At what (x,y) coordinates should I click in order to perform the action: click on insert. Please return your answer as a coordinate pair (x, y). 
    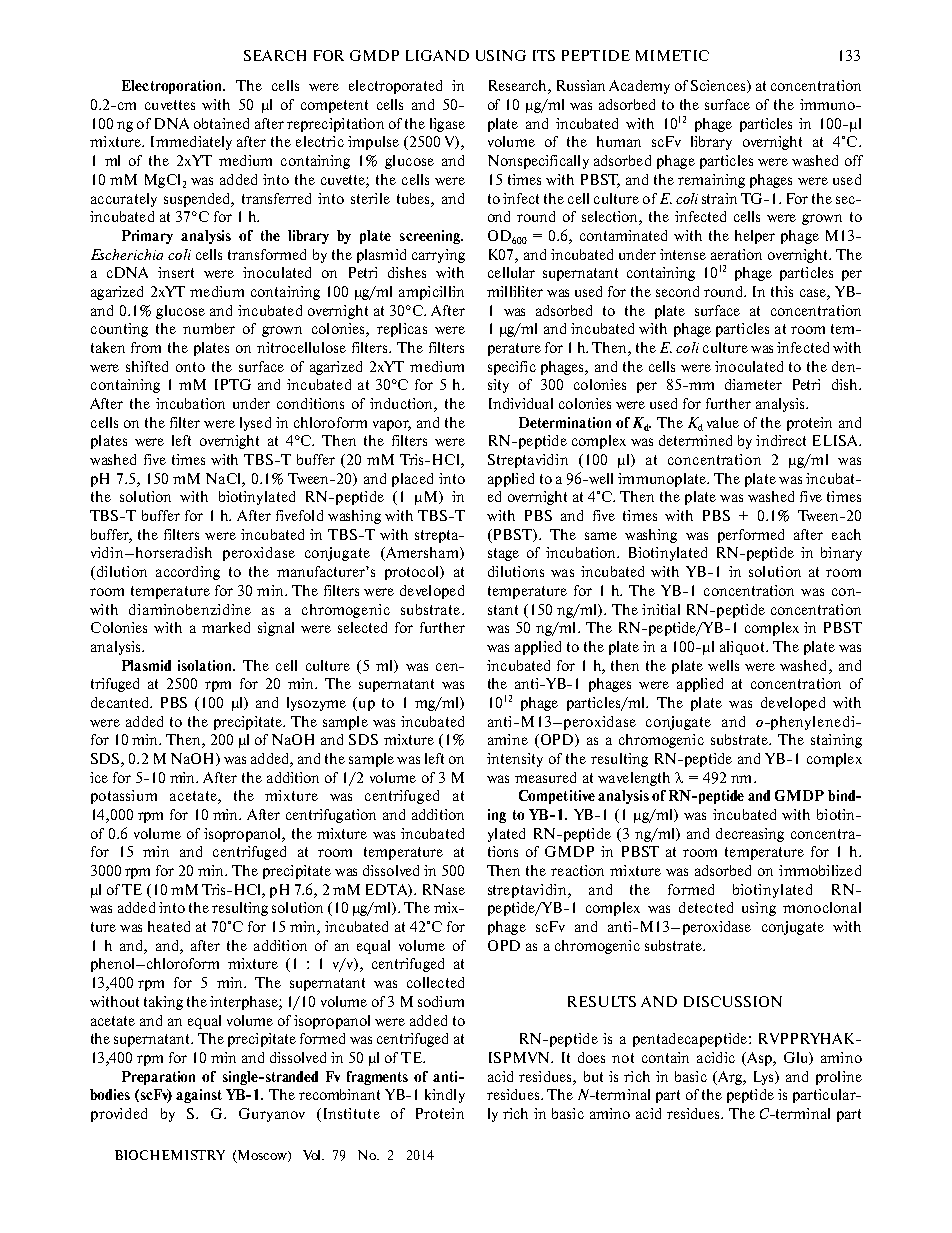
    Looking at the image, I should click on (176, 272).
